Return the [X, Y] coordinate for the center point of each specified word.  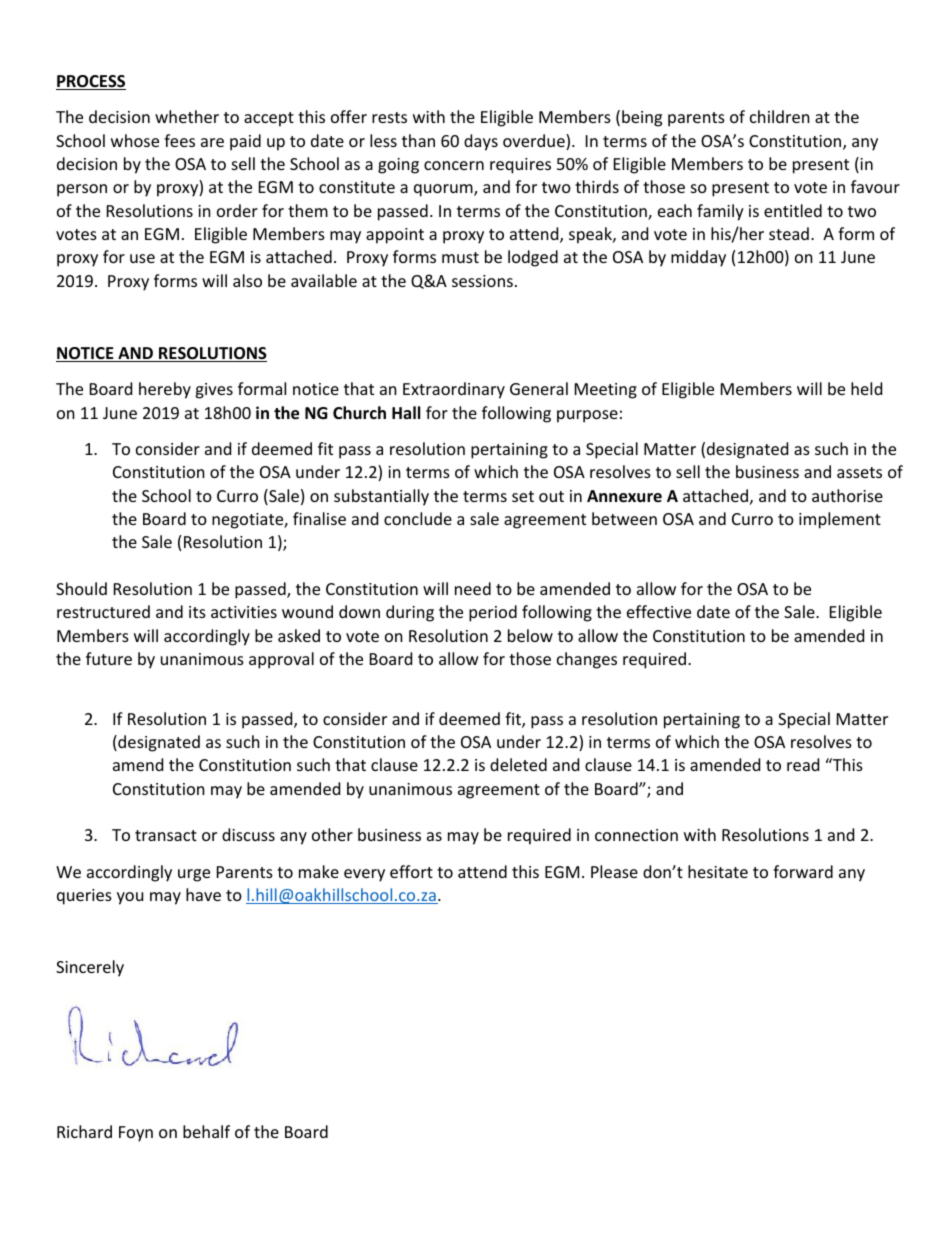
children [780, 116]
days [481, 142]
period [493, 613]
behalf [206, 1131]
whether [187, 116]
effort [411, 871]
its [197, 612]
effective [659, 611]
